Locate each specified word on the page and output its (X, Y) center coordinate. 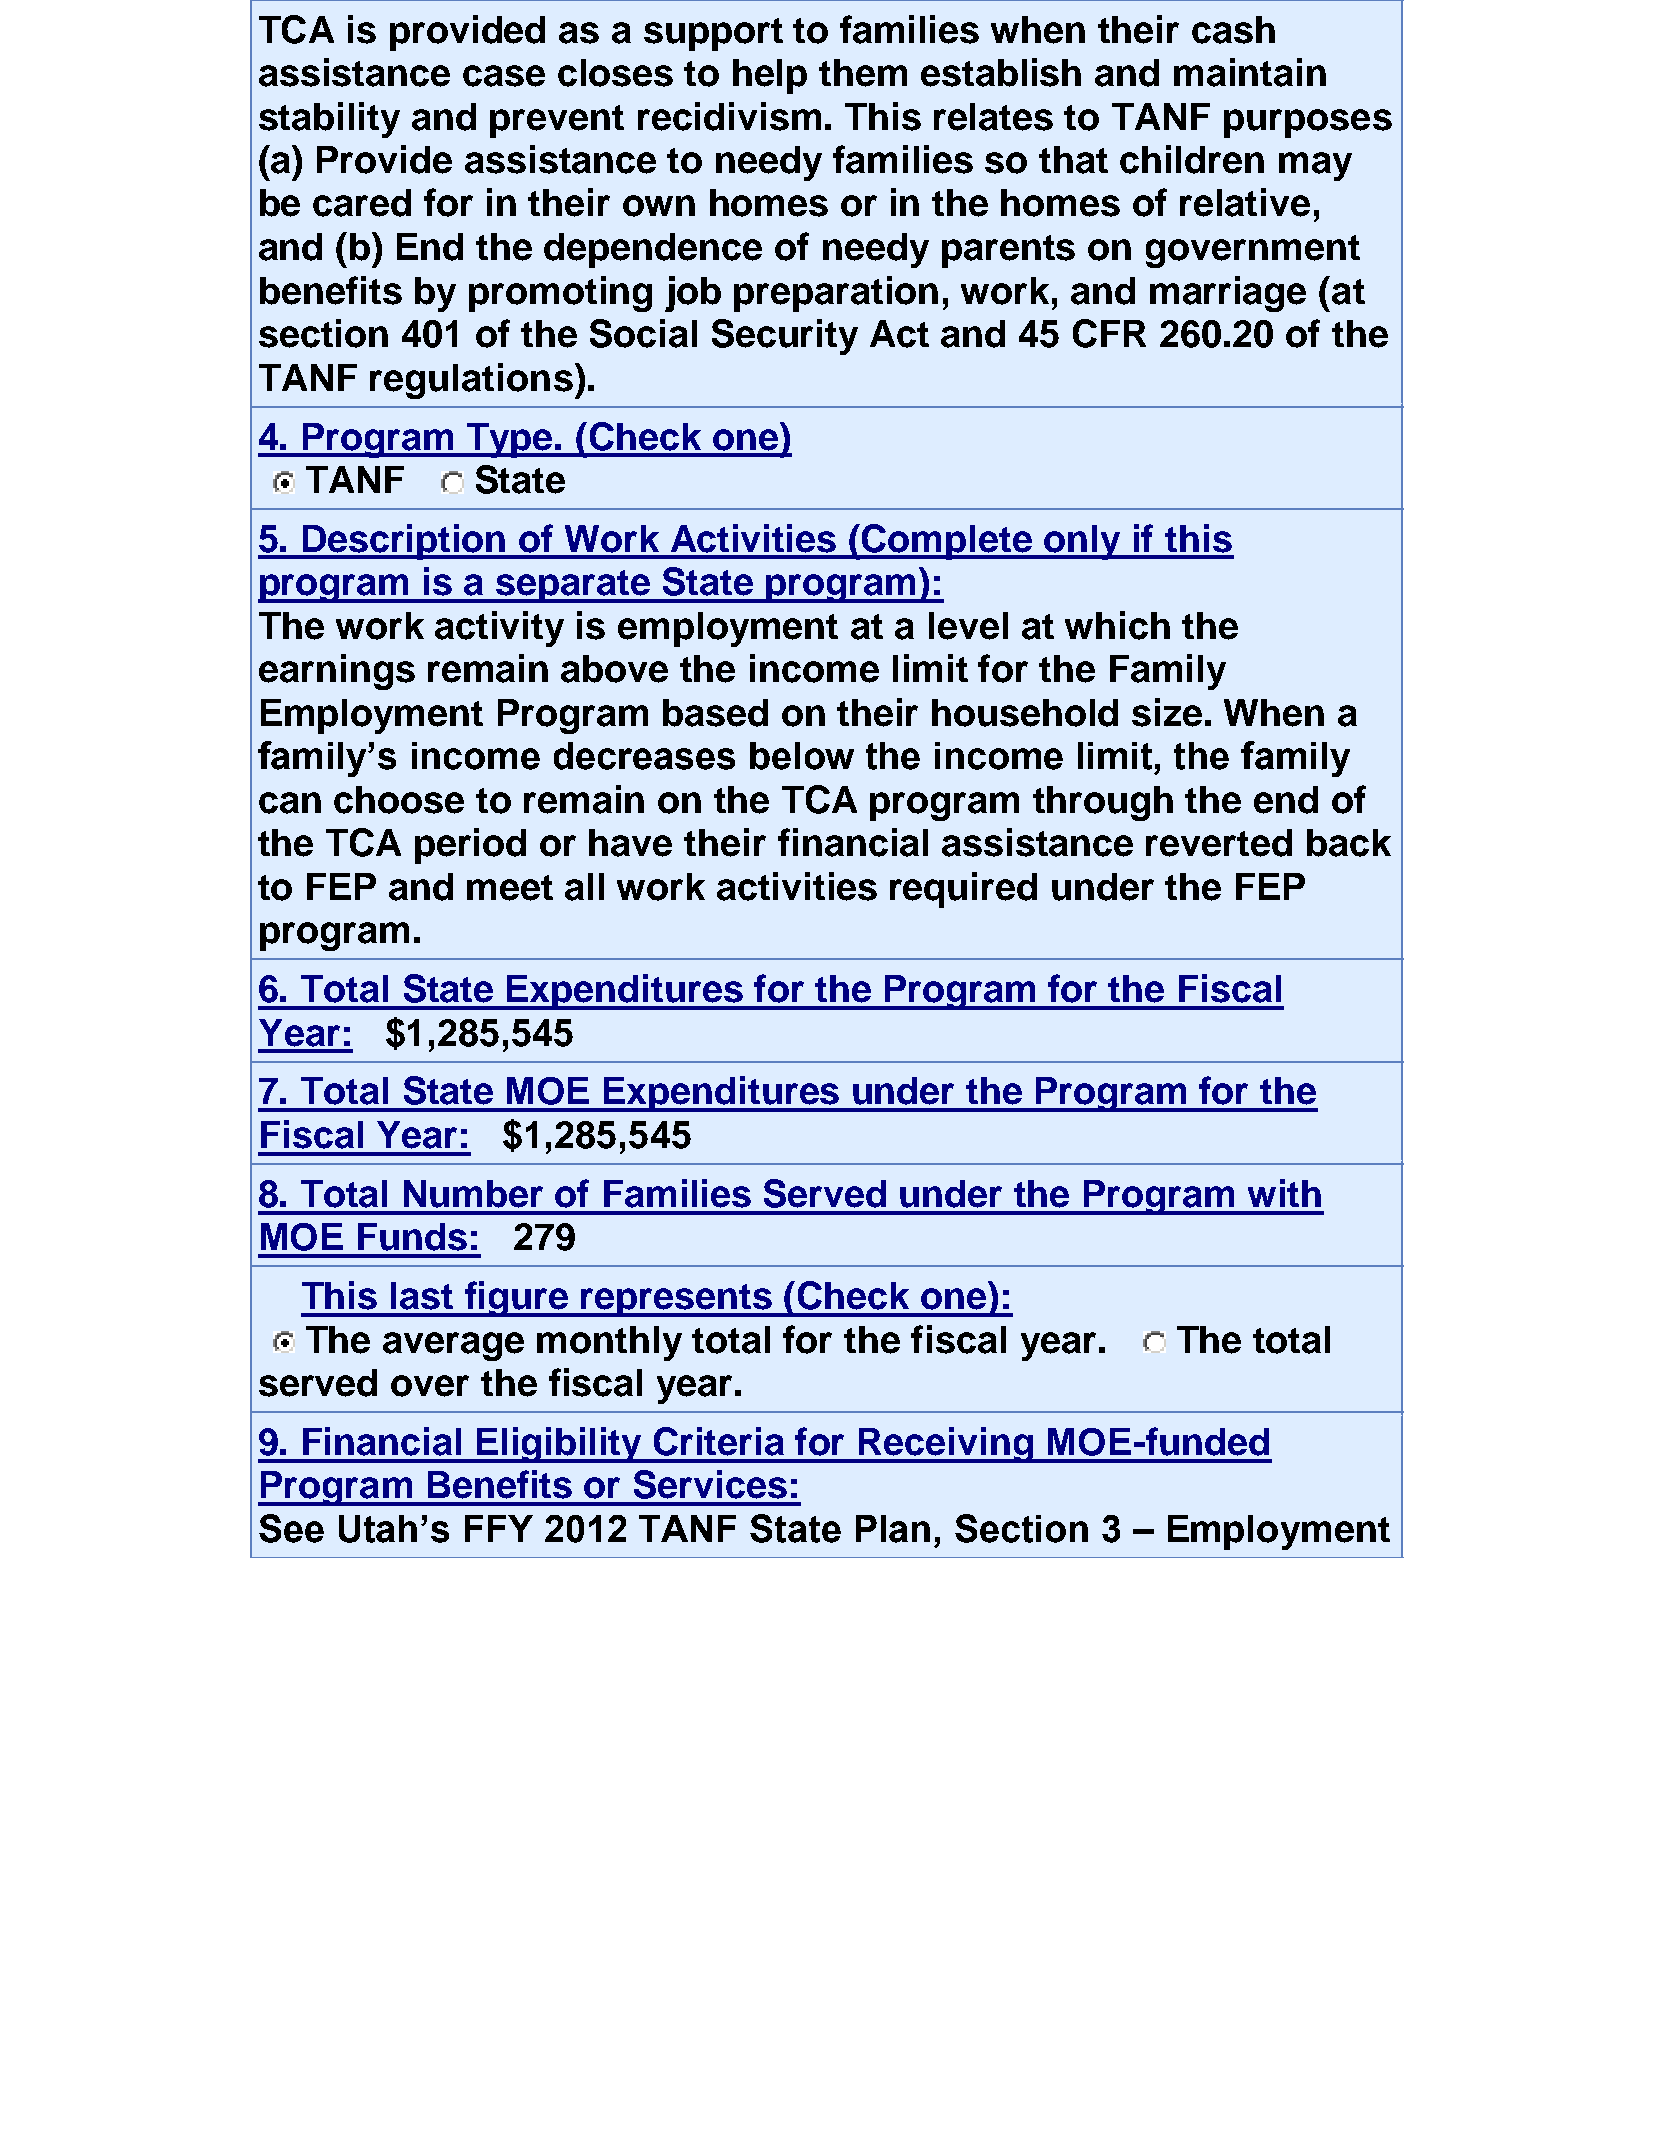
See (291, 1528)
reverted (1219, 843)
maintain (1250, 72)
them (863, 73)
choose (399, 800)
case (504, 76)
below (802, 756)
